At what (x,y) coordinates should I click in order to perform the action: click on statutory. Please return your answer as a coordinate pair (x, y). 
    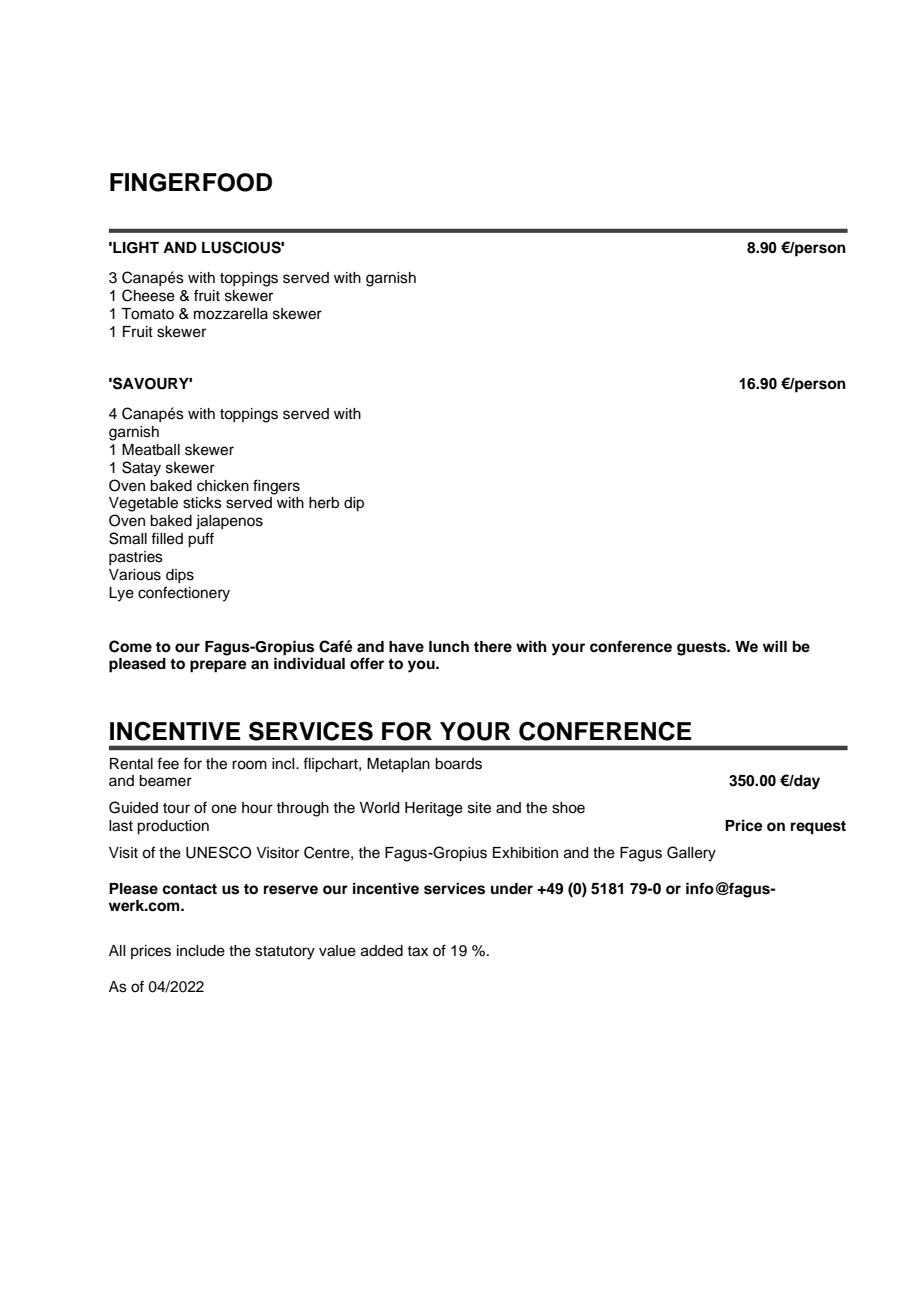
    Looking at the image, I should click on (285, 953).
